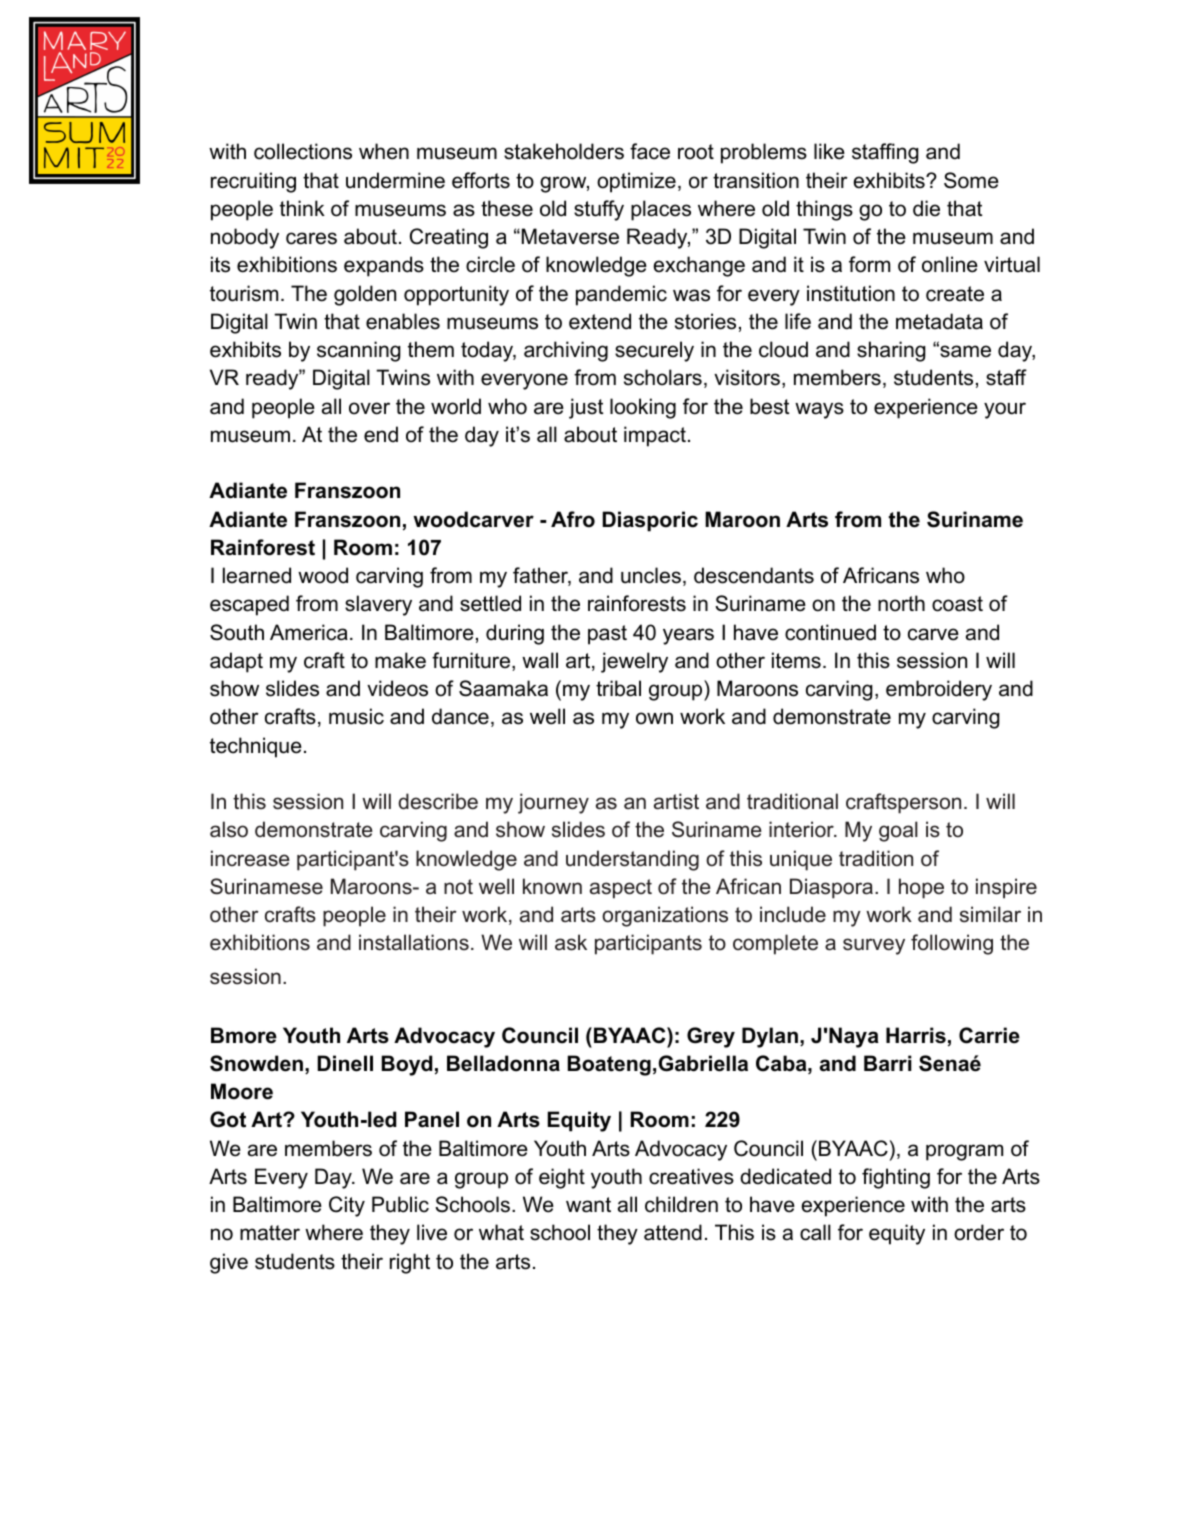 This screenshot has height=1538, width=1188. What do you see at coordinates (302, 208) in the screenshot?
I see `think` at bounding box center [302, 208].
